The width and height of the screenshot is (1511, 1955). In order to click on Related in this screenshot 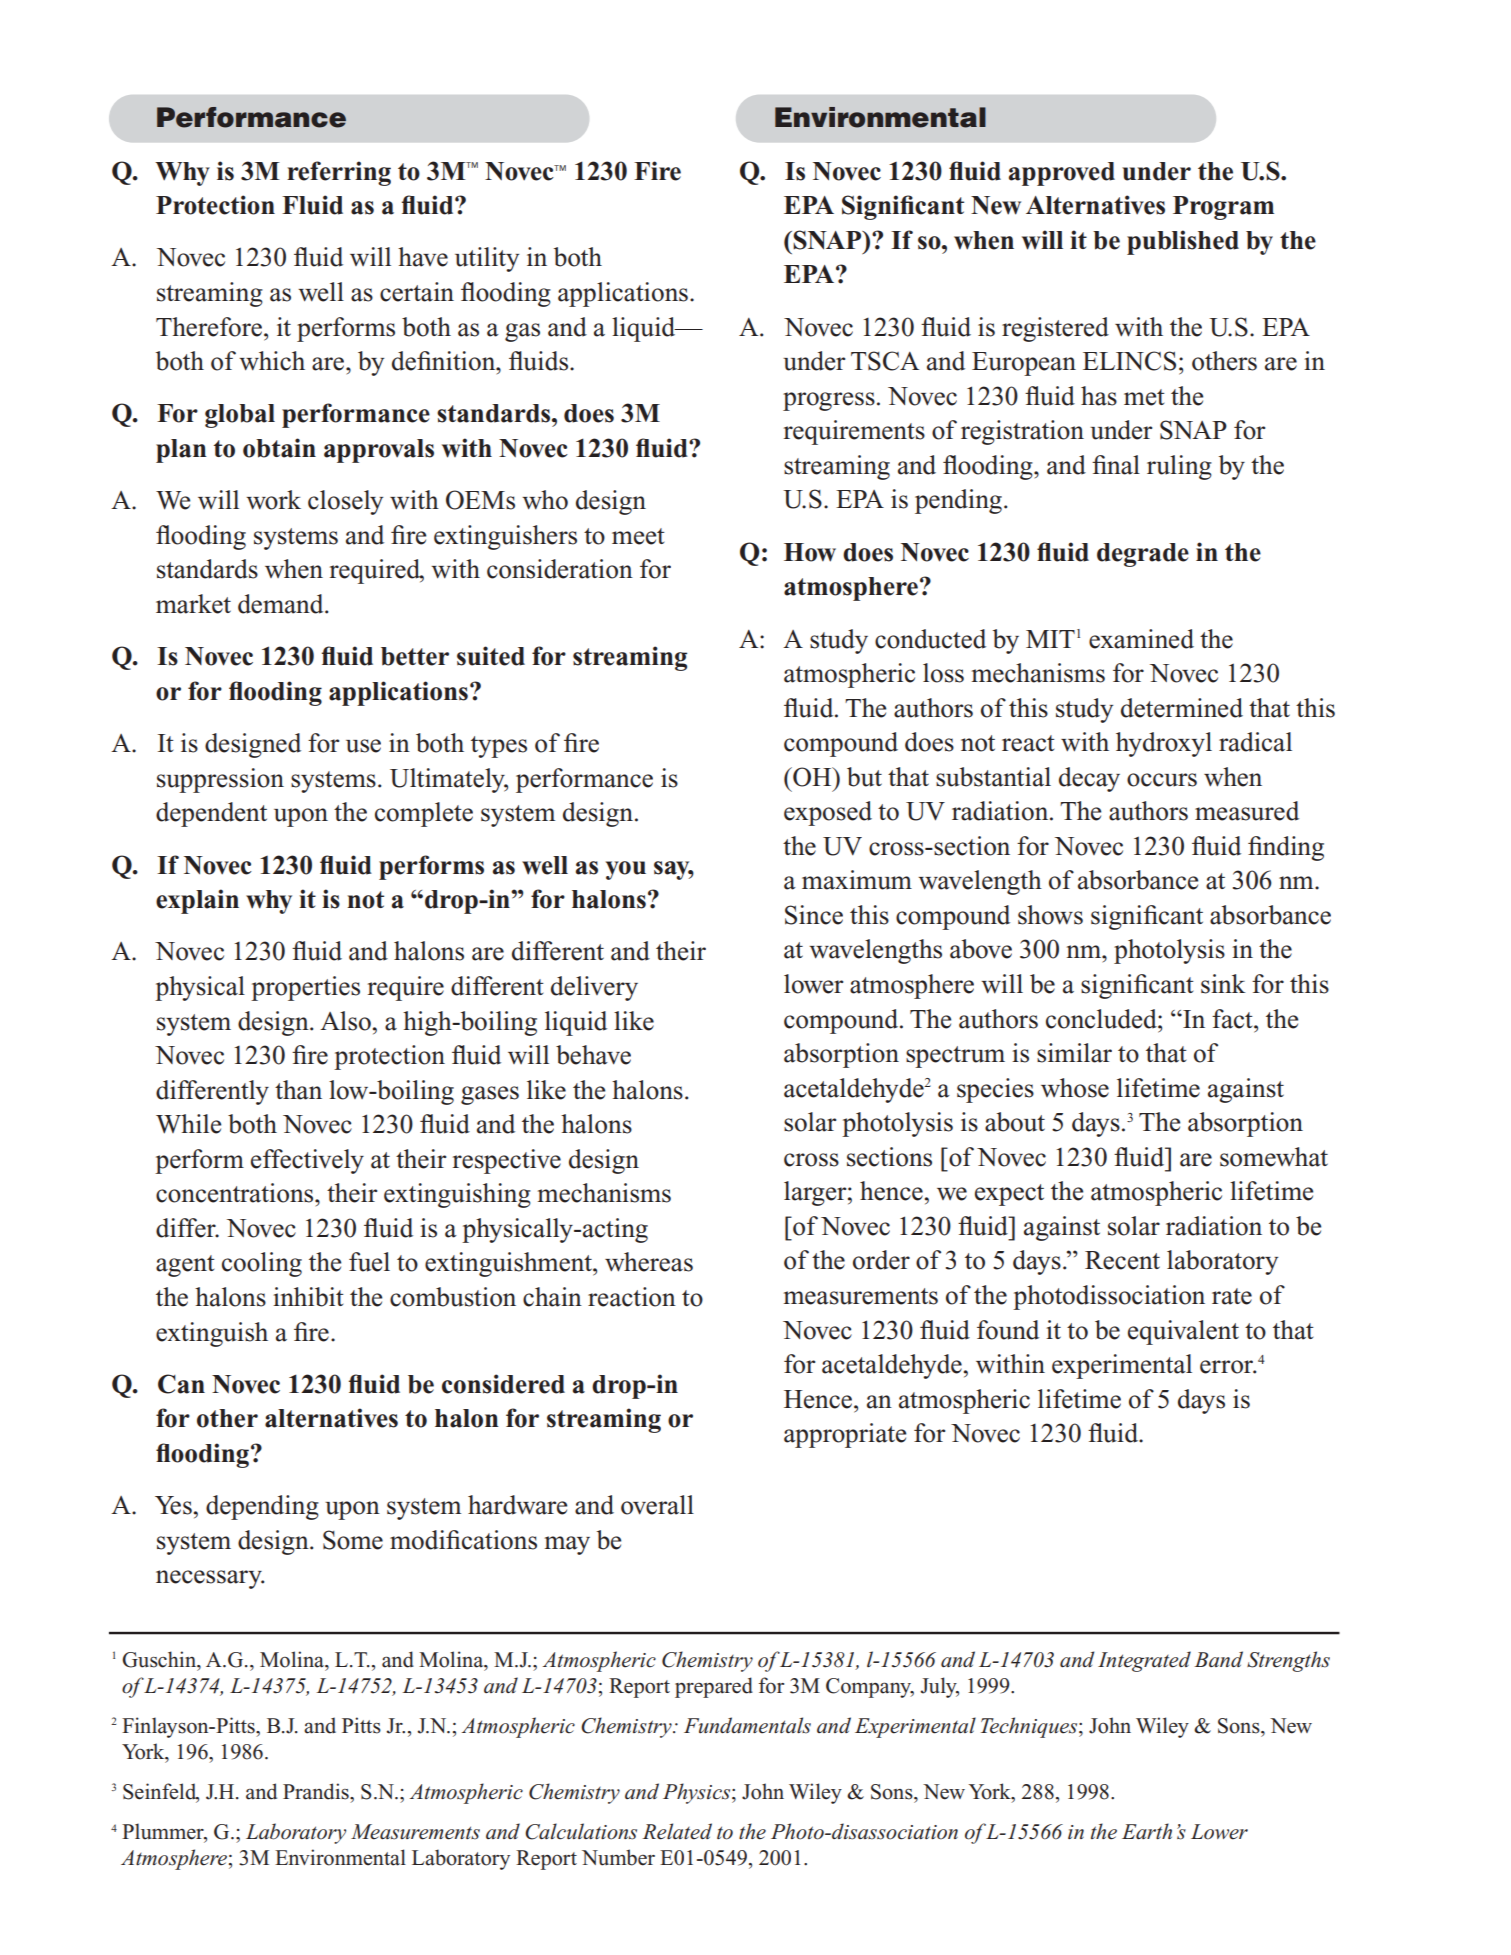, I will do `click(677, 1831)`.
